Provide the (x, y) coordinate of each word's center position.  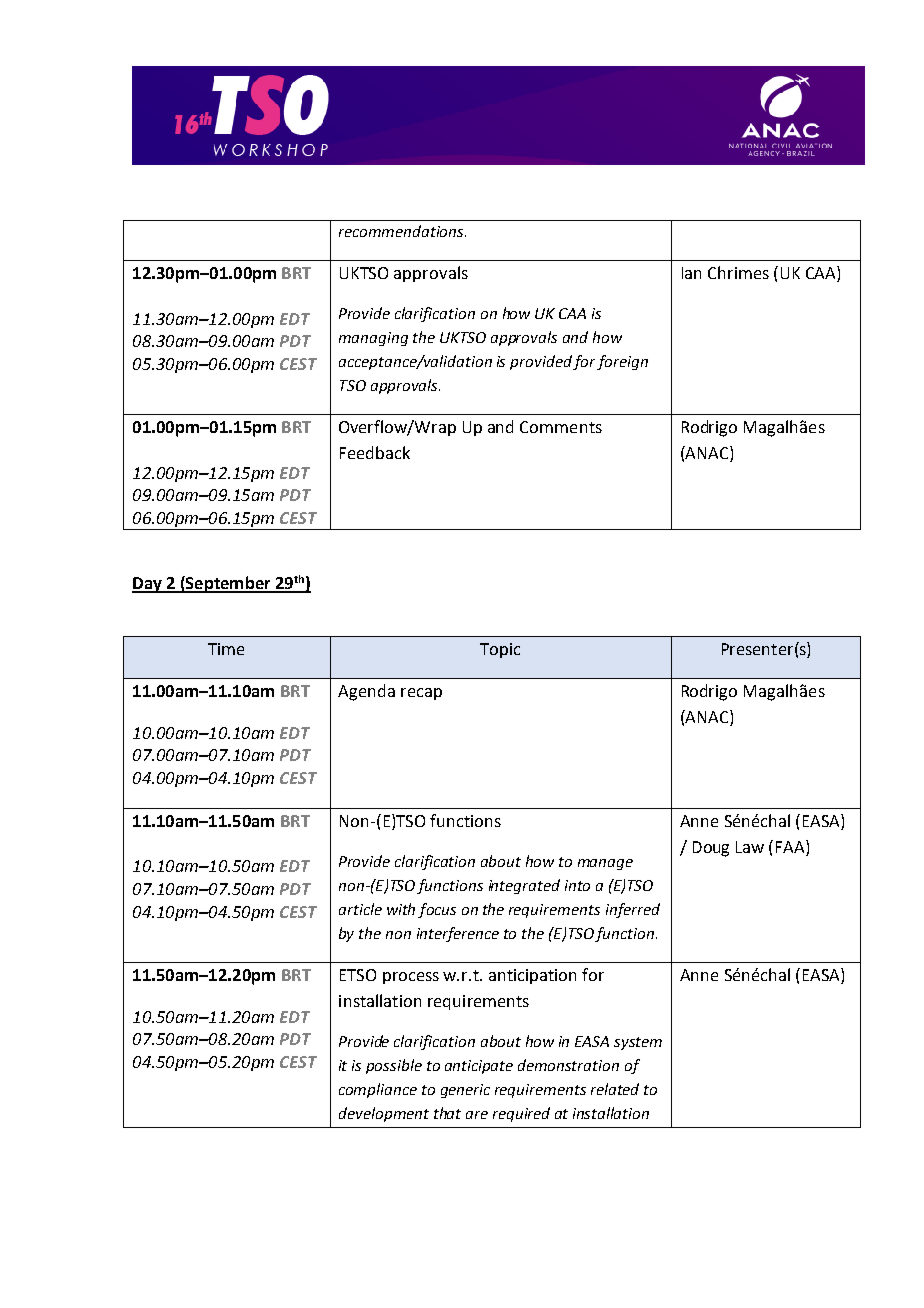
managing (373, 339)
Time (226, 649)
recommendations (402, 231)
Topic (500, 650)
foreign (622, 362)
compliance (378, 1090)
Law (750, 847)
